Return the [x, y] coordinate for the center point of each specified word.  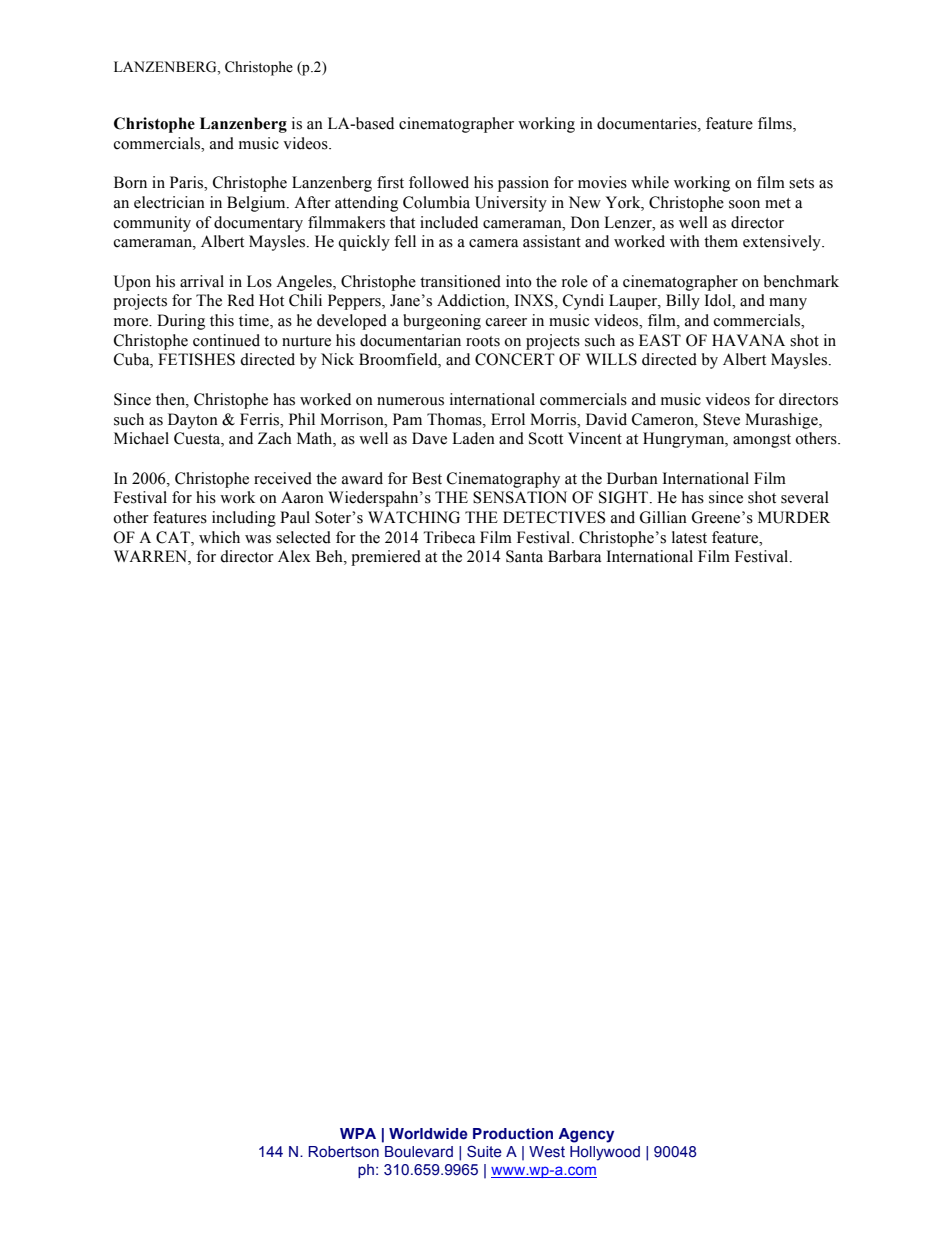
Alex [294, 556]
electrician [169, 202]
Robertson [343, 1152]
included [449, 222]
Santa [524, 556]
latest [689, 537]
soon [744, 204]
